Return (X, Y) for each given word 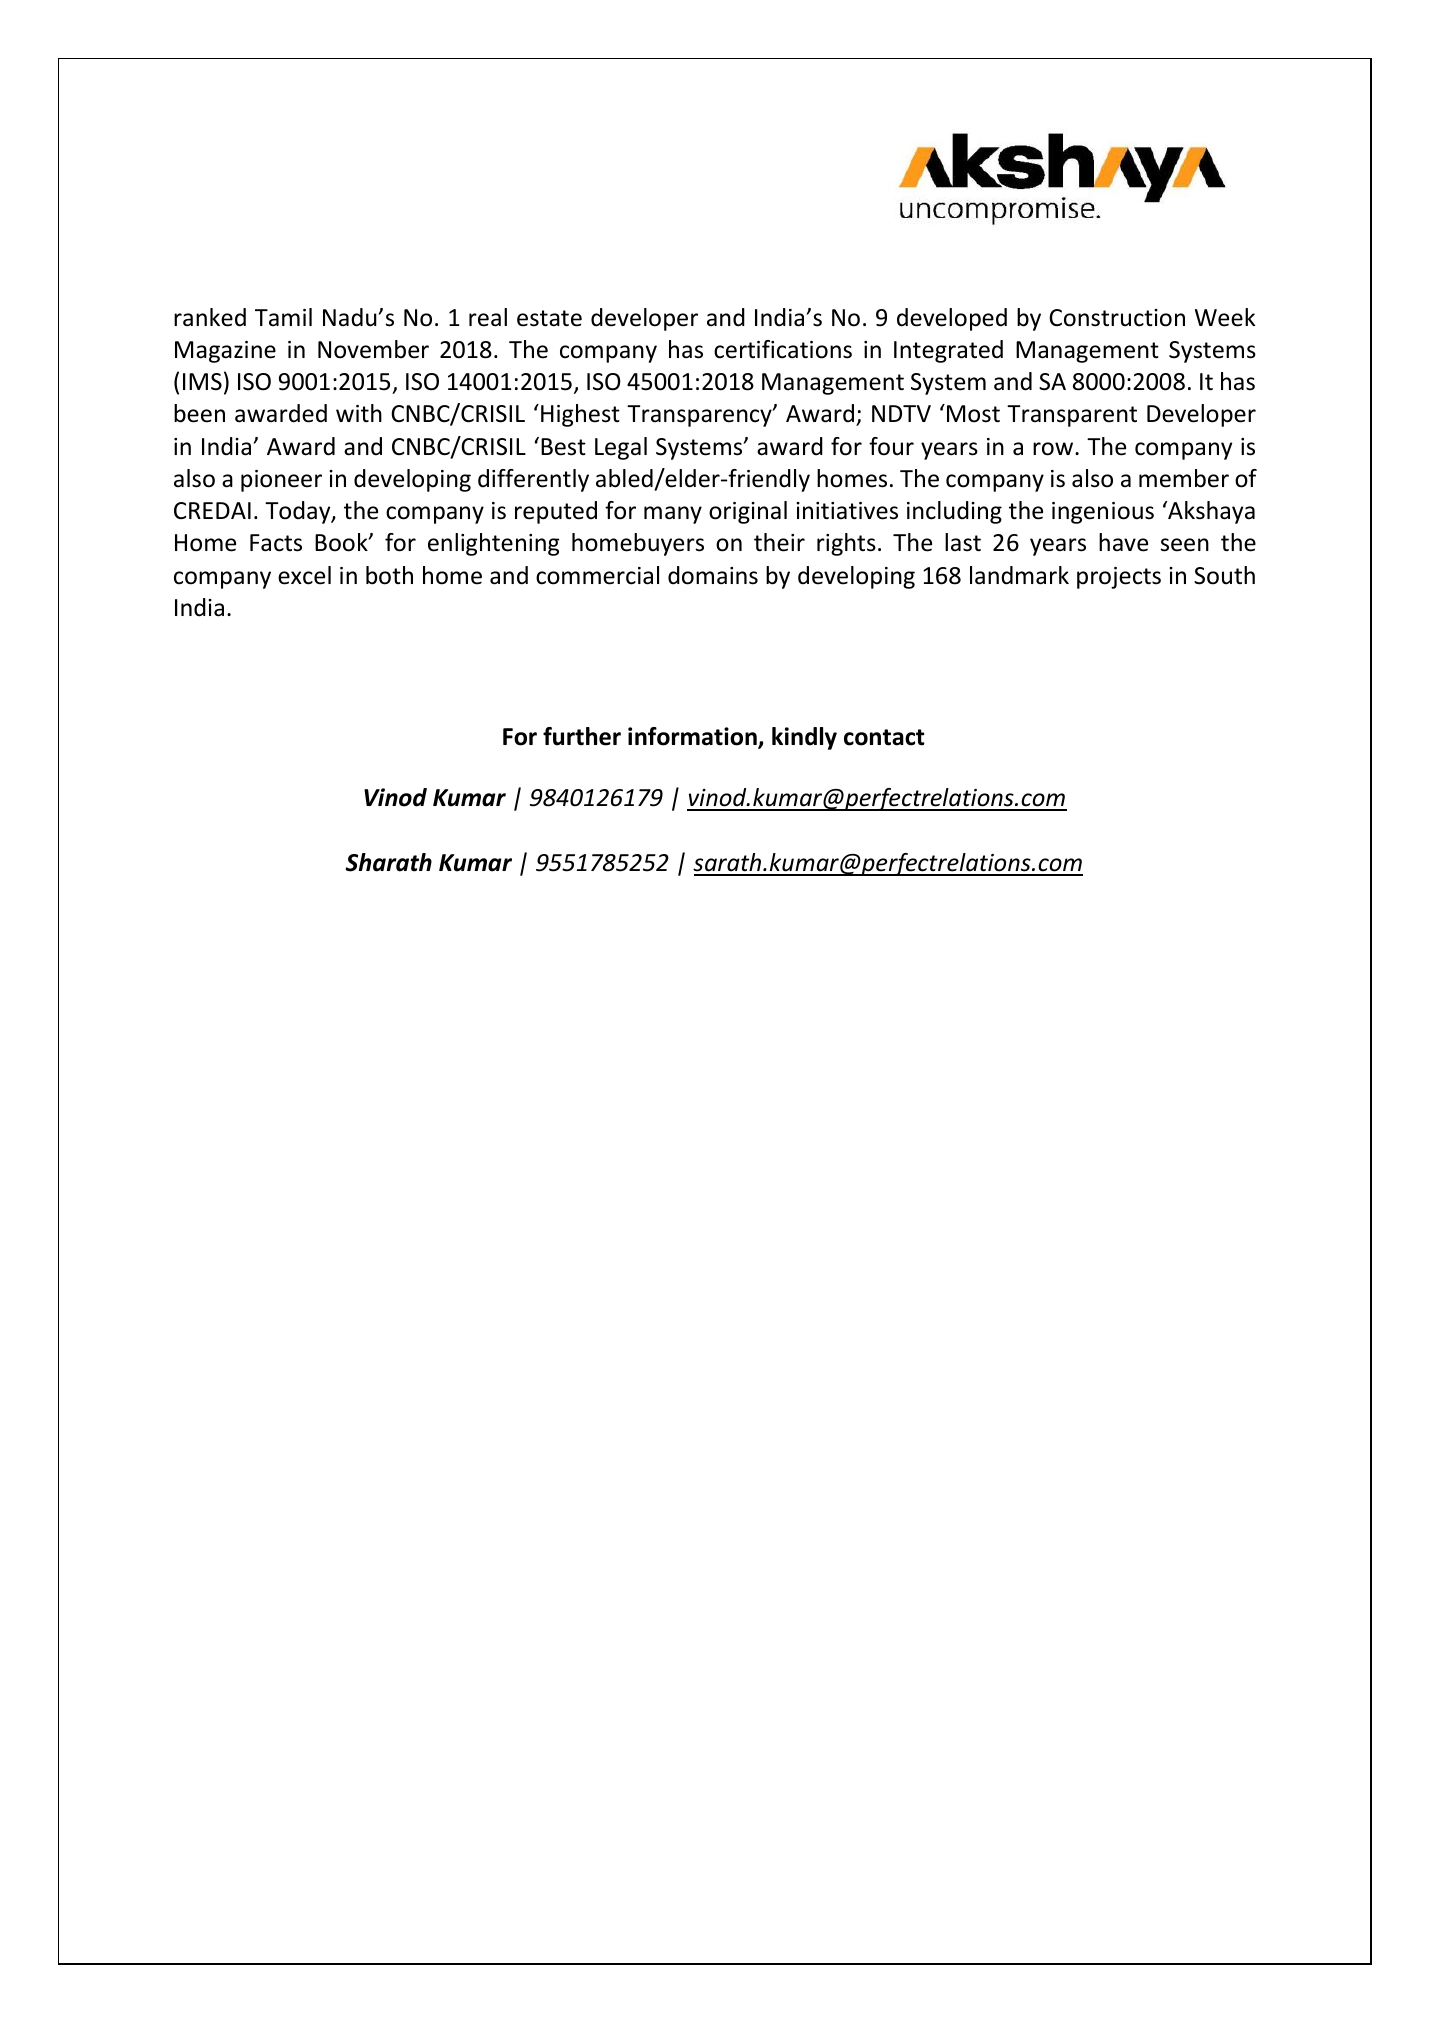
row (1054, 449)
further (582, 736)
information (693, 737)
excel (304, 575)
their (779, 542)
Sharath (388, 862)
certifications (783, 349)
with (359, 413)
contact (884, 737)
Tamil (283, 317)
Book (342, 542)
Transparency (700, 416)
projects (1119, 578)
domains (713, 575)
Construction (1117, 318)
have (1123, 542)
